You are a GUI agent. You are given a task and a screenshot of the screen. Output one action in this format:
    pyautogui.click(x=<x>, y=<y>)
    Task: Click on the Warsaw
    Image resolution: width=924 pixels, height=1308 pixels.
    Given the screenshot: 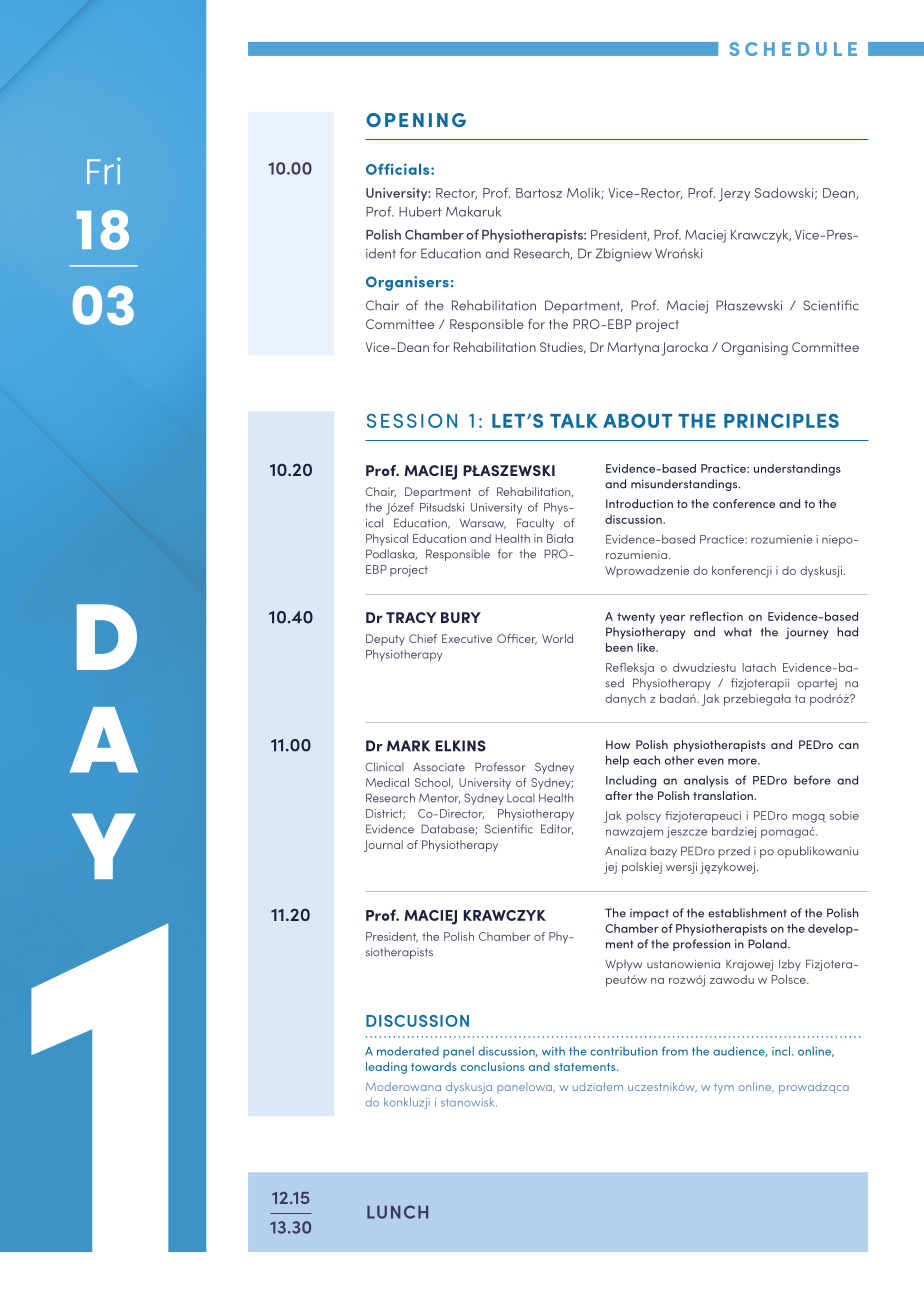 What is the action you would take?
    pyautogui.click(x=483, y=524)
